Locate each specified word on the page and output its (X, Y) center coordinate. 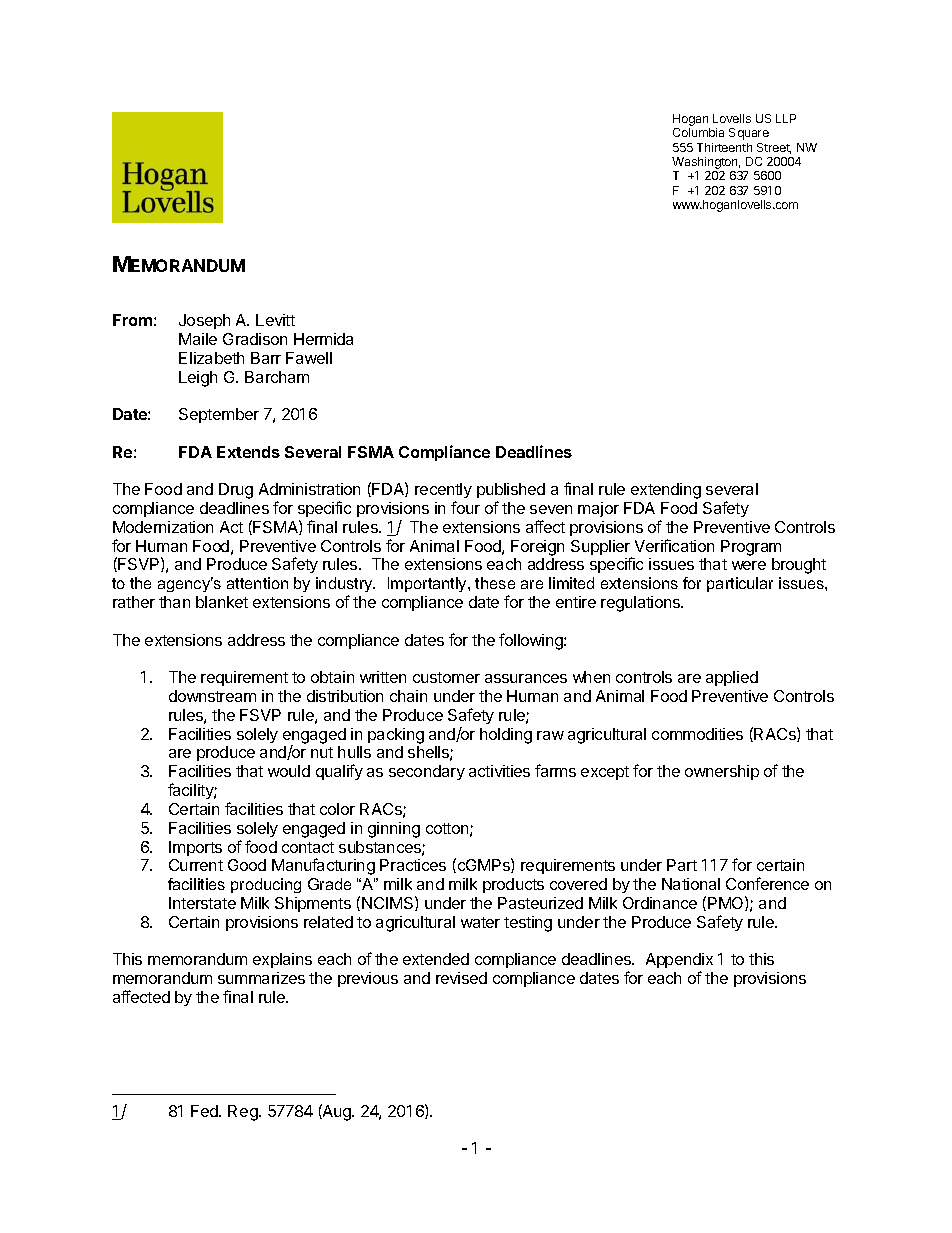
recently (443, 492)
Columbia (698, 132)
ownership (722, 772)
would (289, 771)
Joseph (204, 321)
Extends (248, 452)
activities (499, 771)
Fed (206, 1111)
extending (666, 491)
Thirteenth (724, 147)
